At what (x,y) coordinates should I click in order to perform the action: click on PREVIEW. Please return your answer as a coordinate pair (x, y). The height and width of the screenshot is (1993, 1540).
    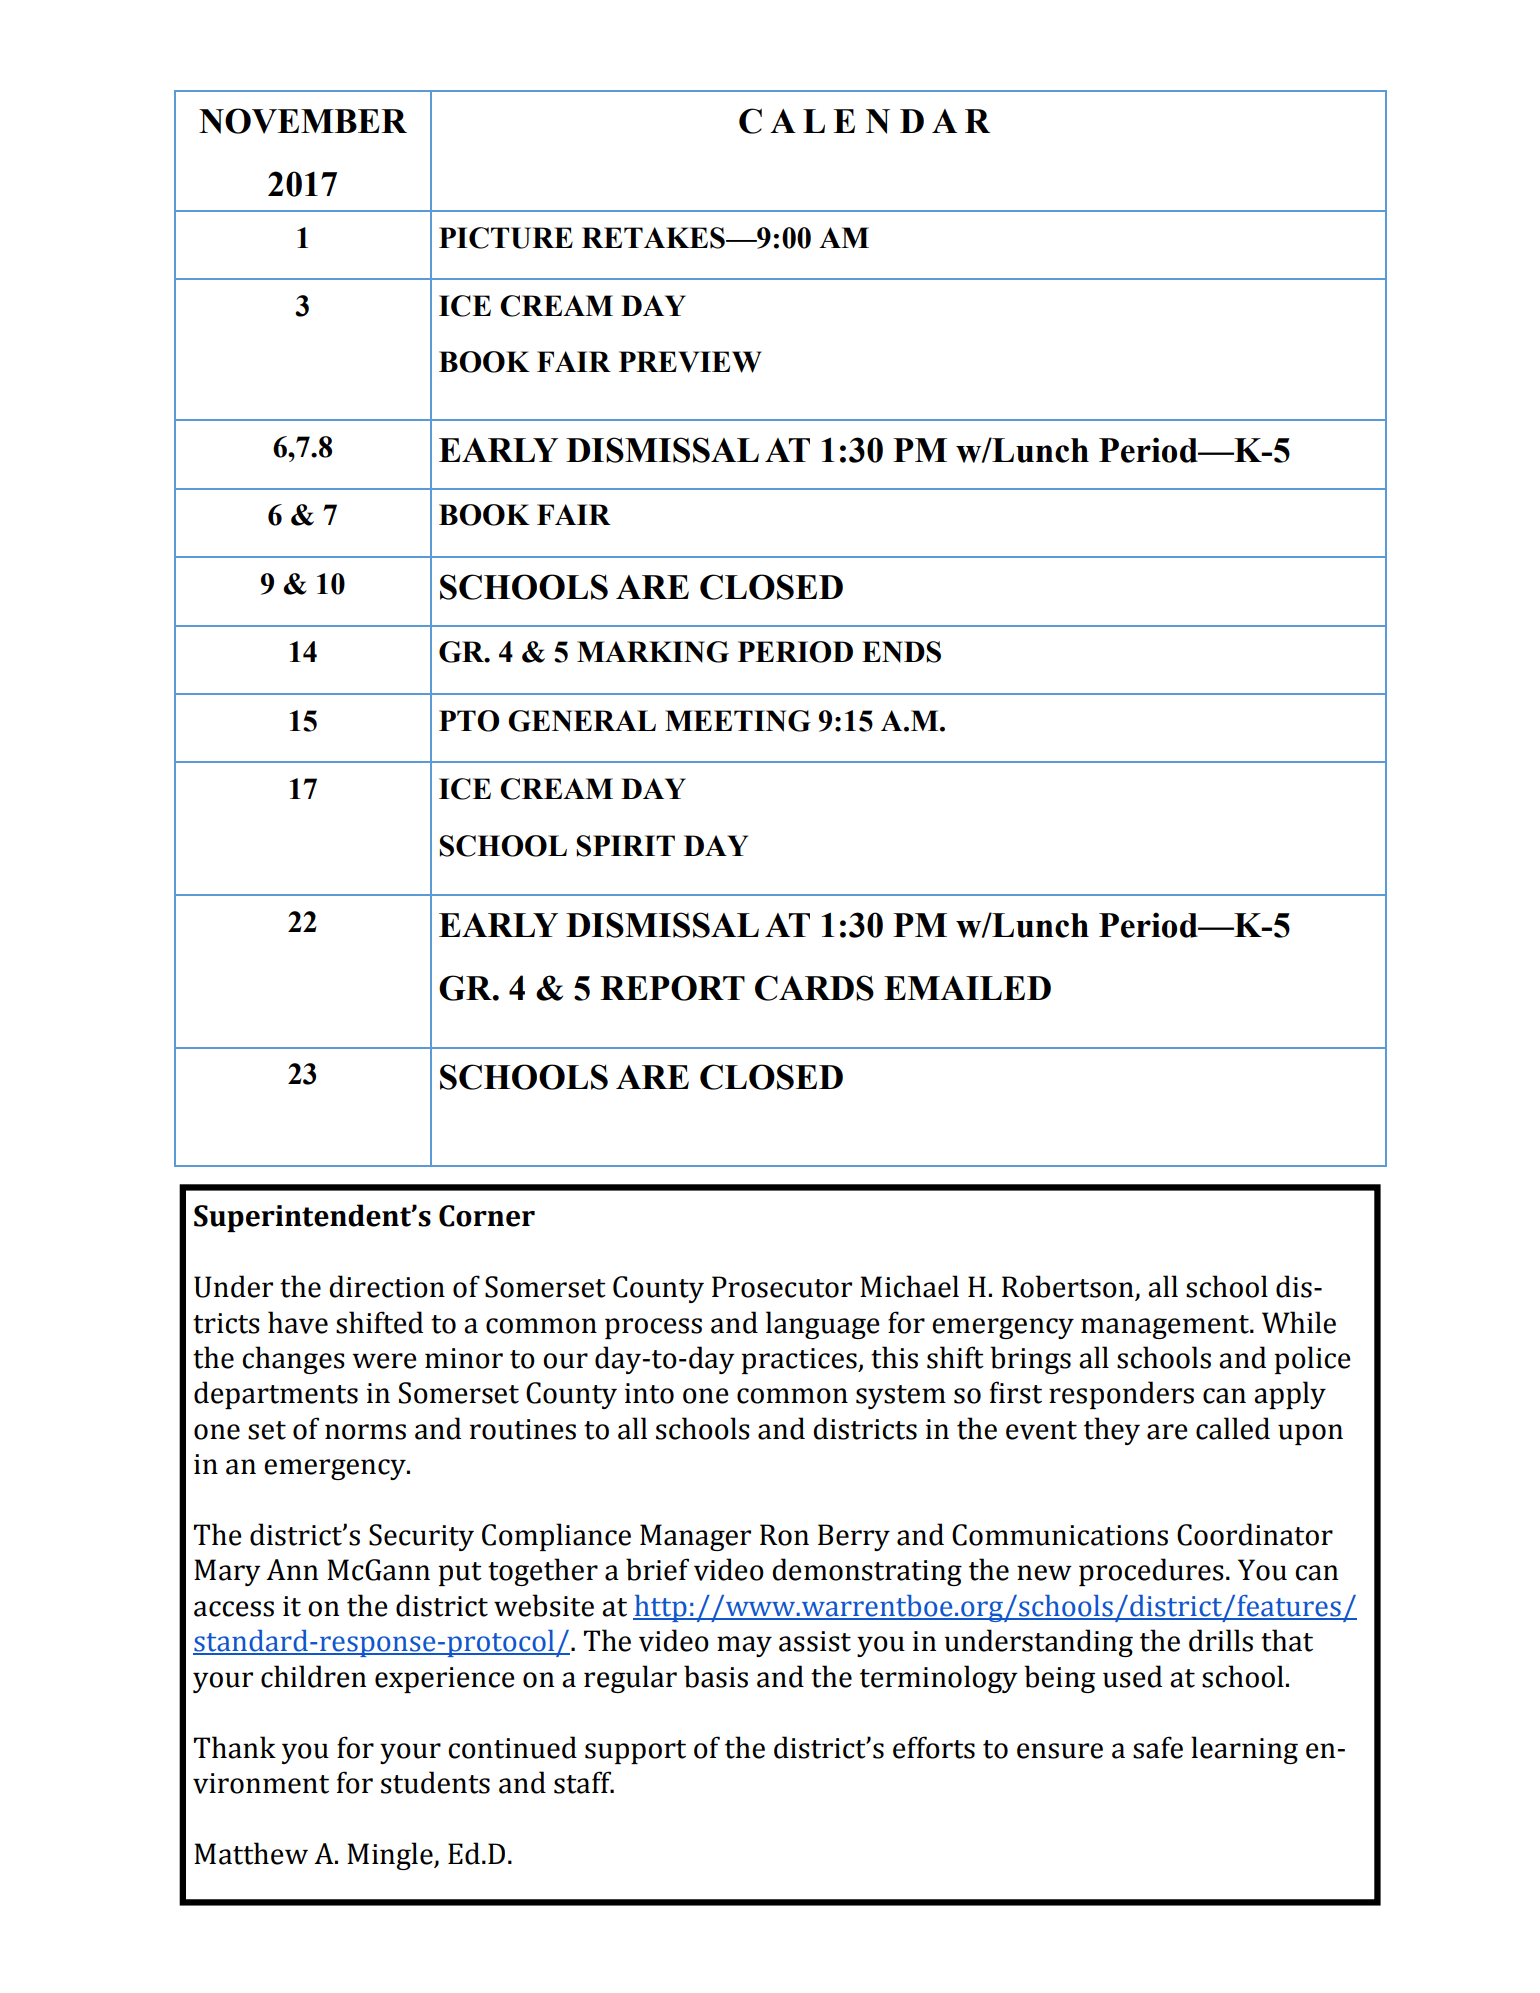
    Looking at the image, I should click on (690, 362).
